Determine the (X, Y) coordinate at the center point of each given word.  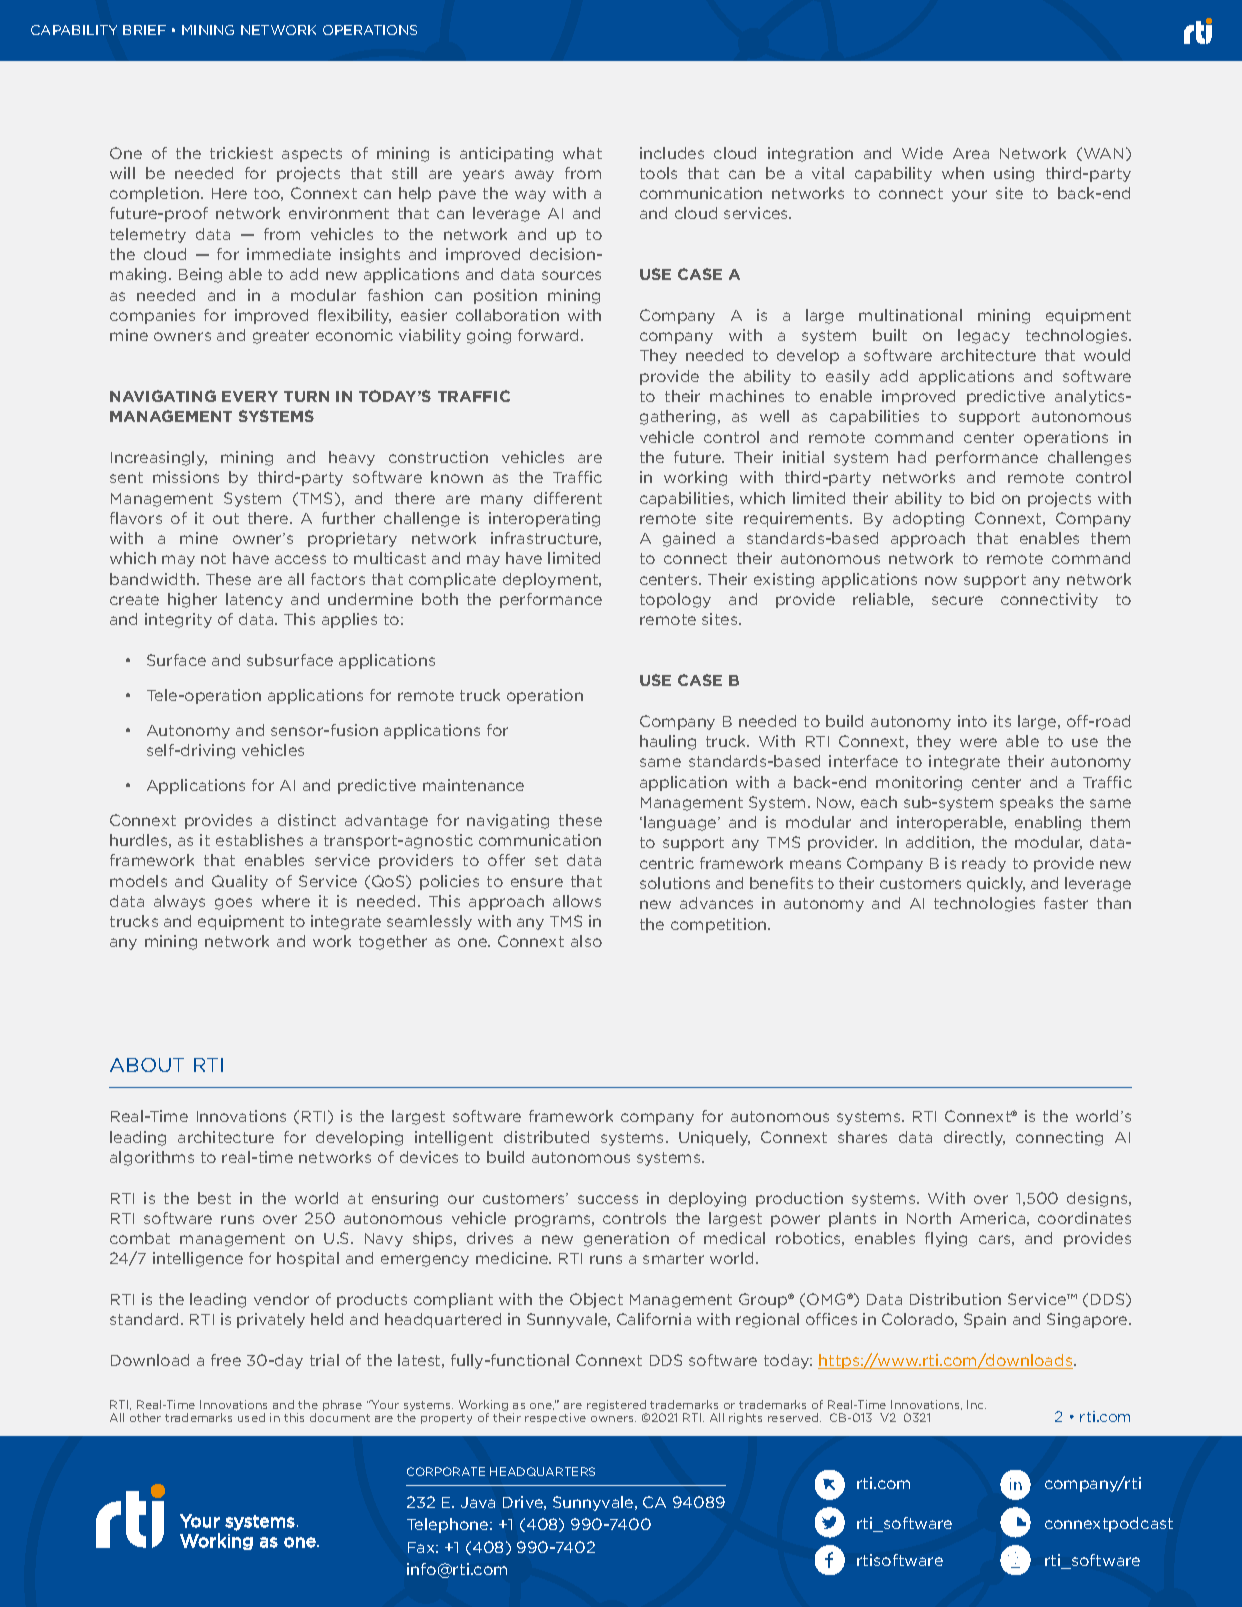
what (582, 153)
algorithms (152, 1158)
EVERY (250, 396)
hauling (668, 742)
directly (974, 1138)
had (912, 457)
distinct (307, 820)
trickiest (241, 153)
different (568, 498)
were (978, 742)
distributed (546, 1137)
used (251, 1417)
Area (971, 153)
